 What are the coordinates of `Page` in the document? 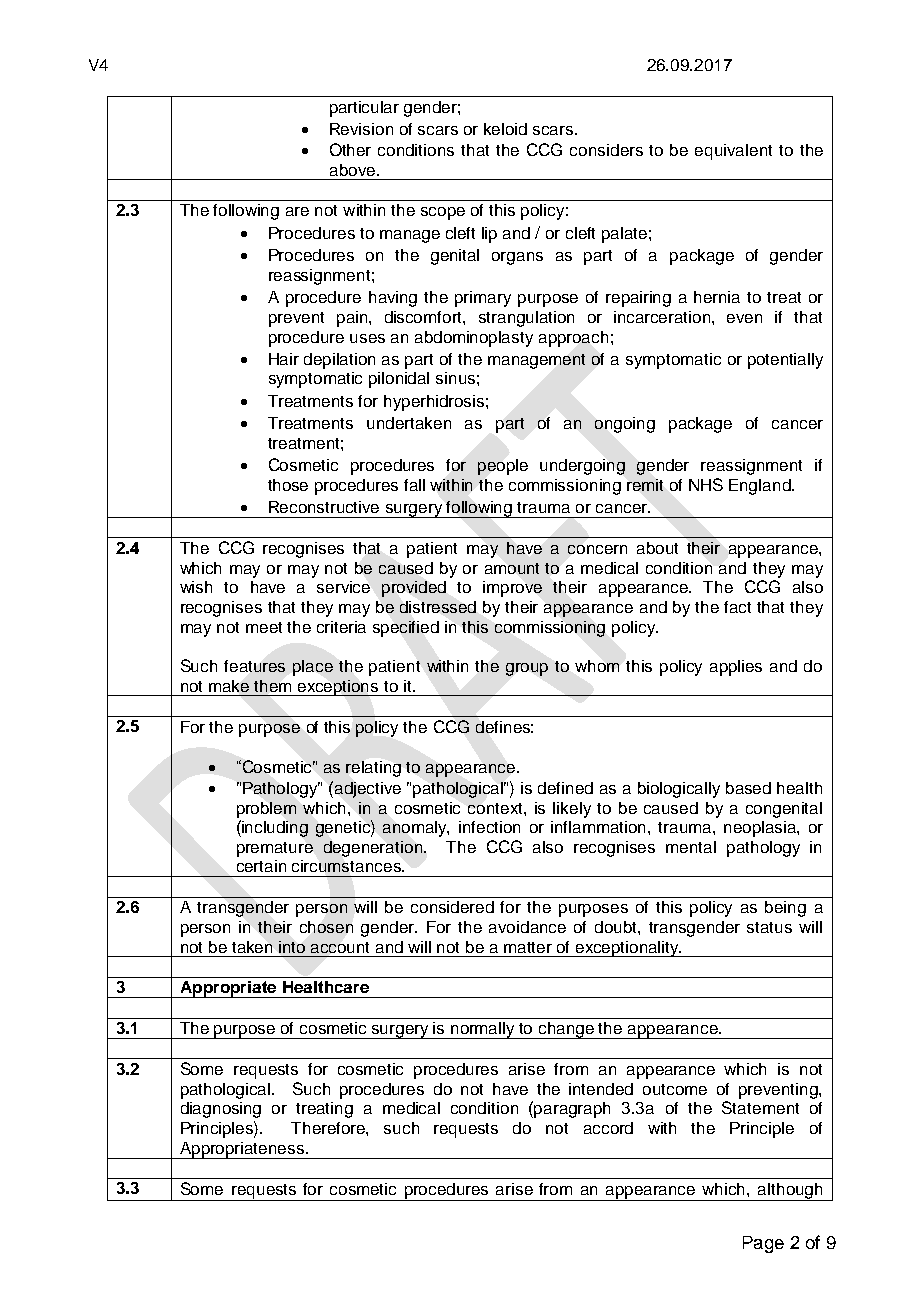 It's located at (763, 1244).
